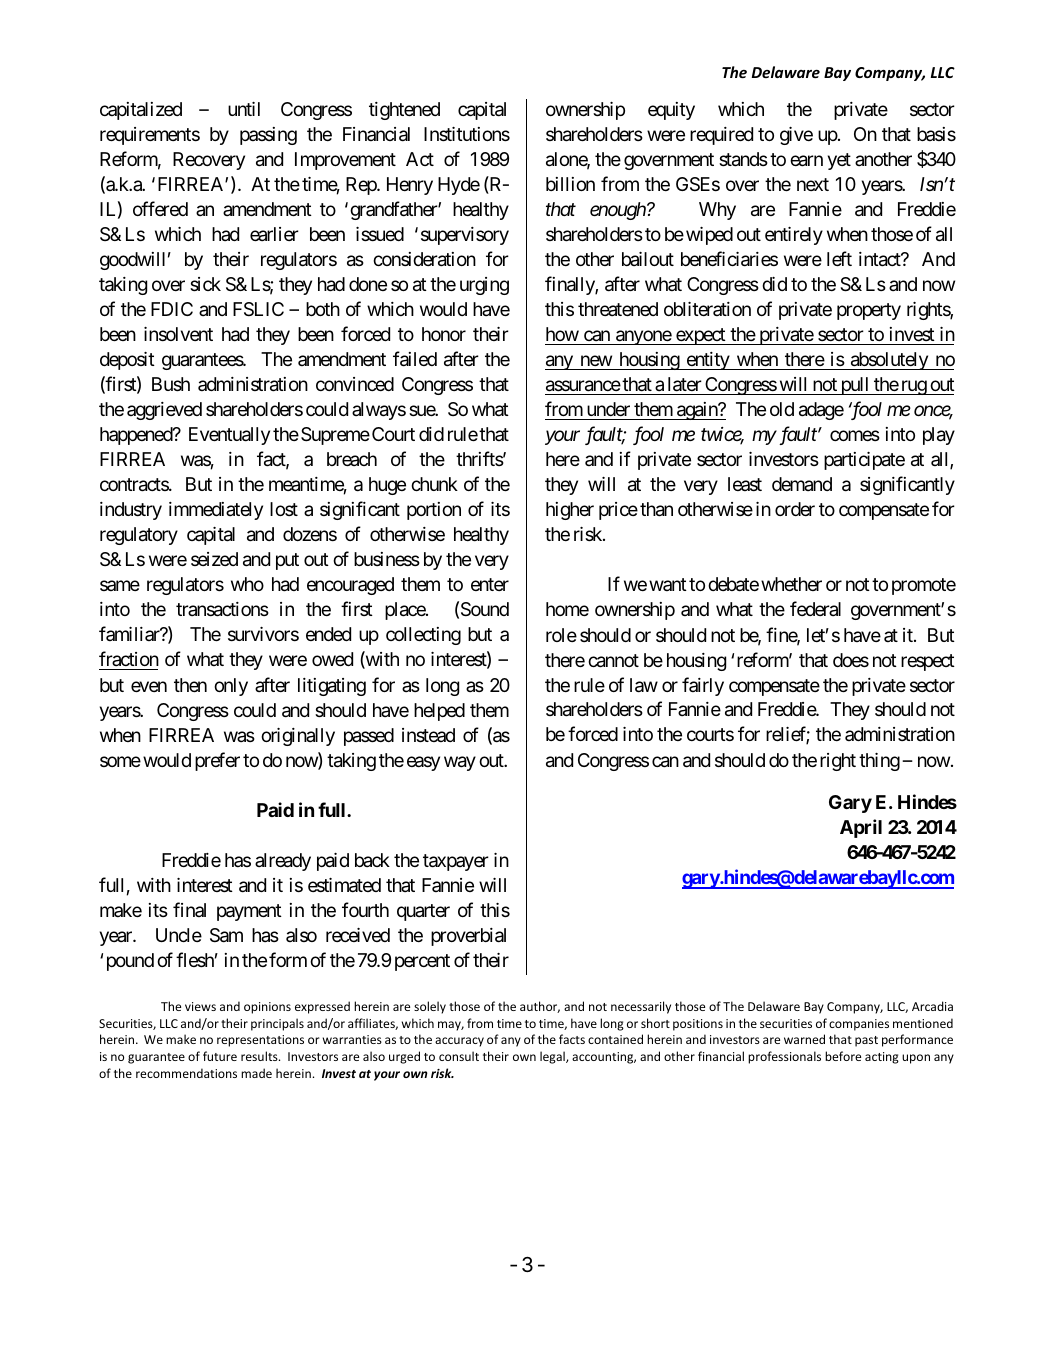 This image has width=1053, height=1363. I want to click on Institutions, so click(467, 134).
